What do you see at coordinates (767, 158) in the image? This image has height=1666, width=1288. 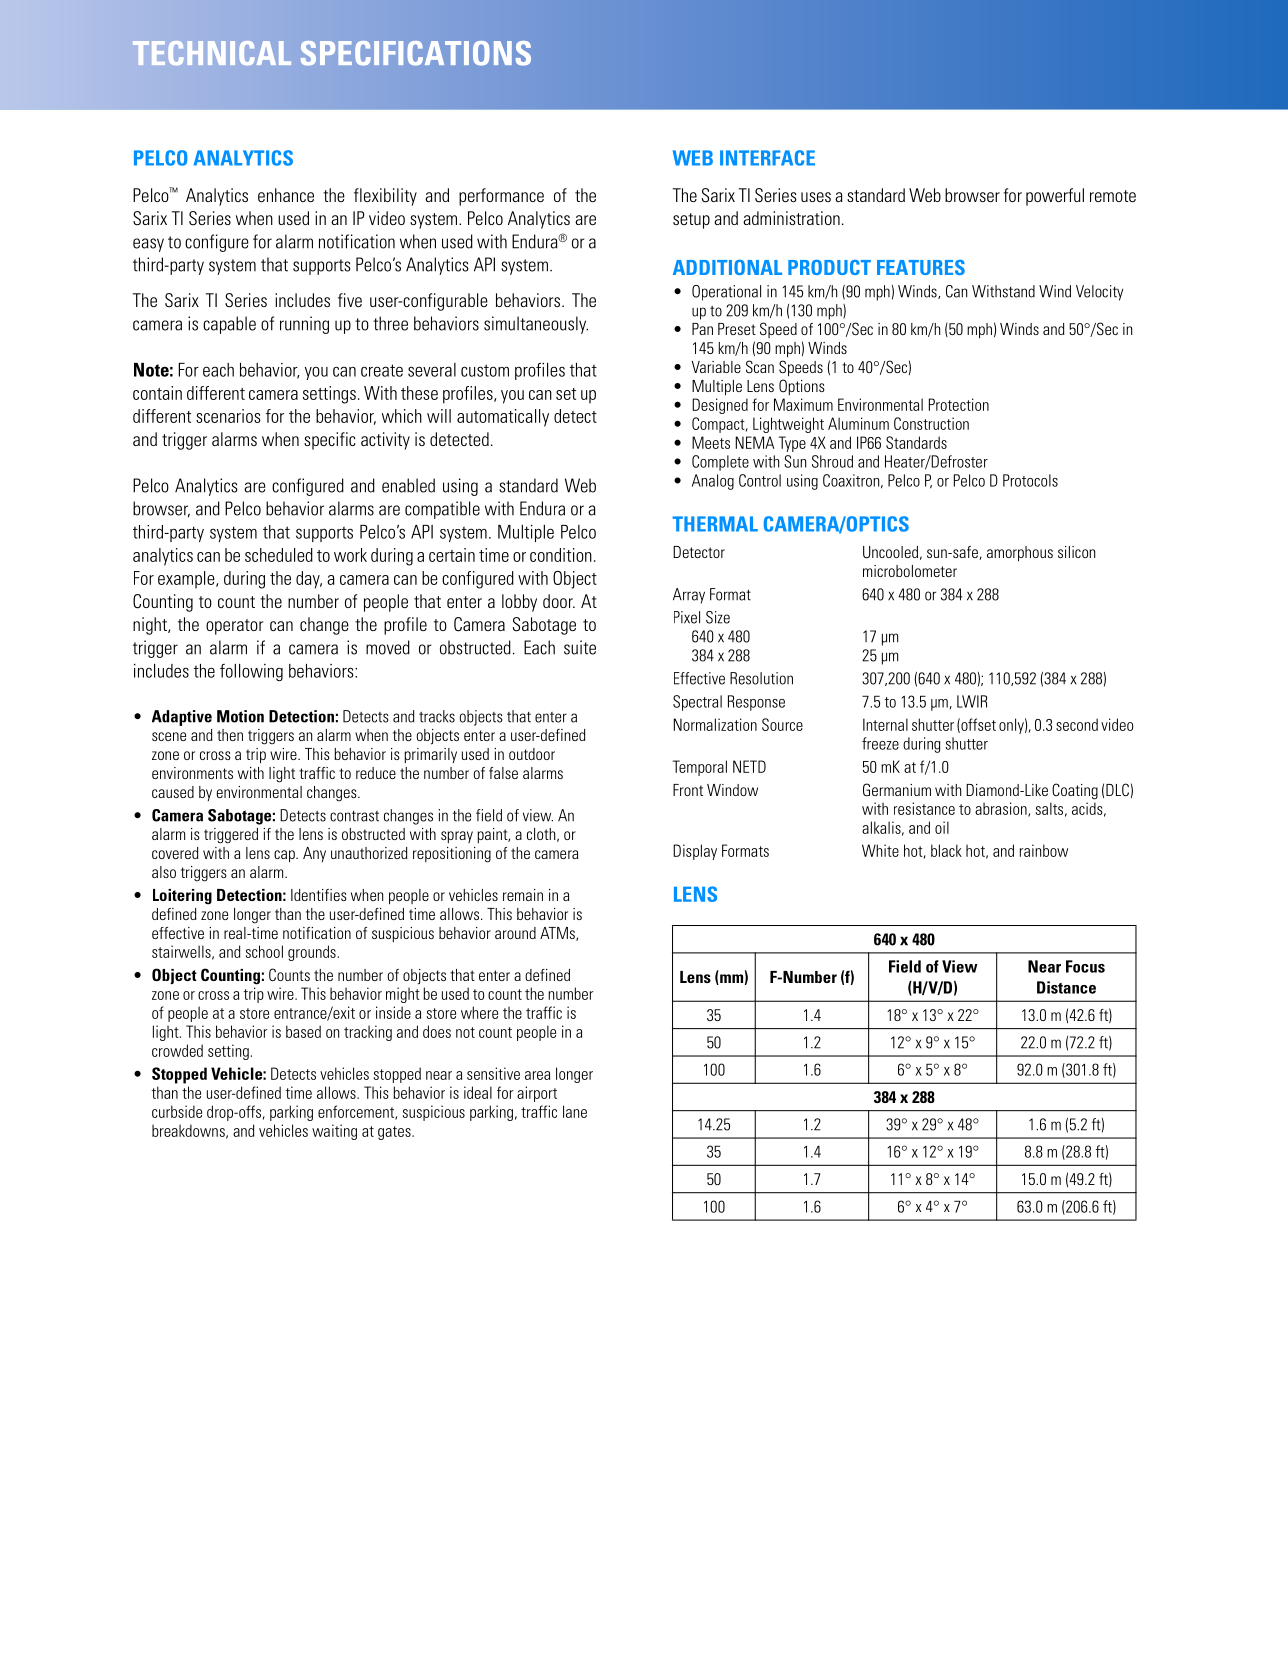 I see `INTERFACE` at bounding box center [767, 158].
